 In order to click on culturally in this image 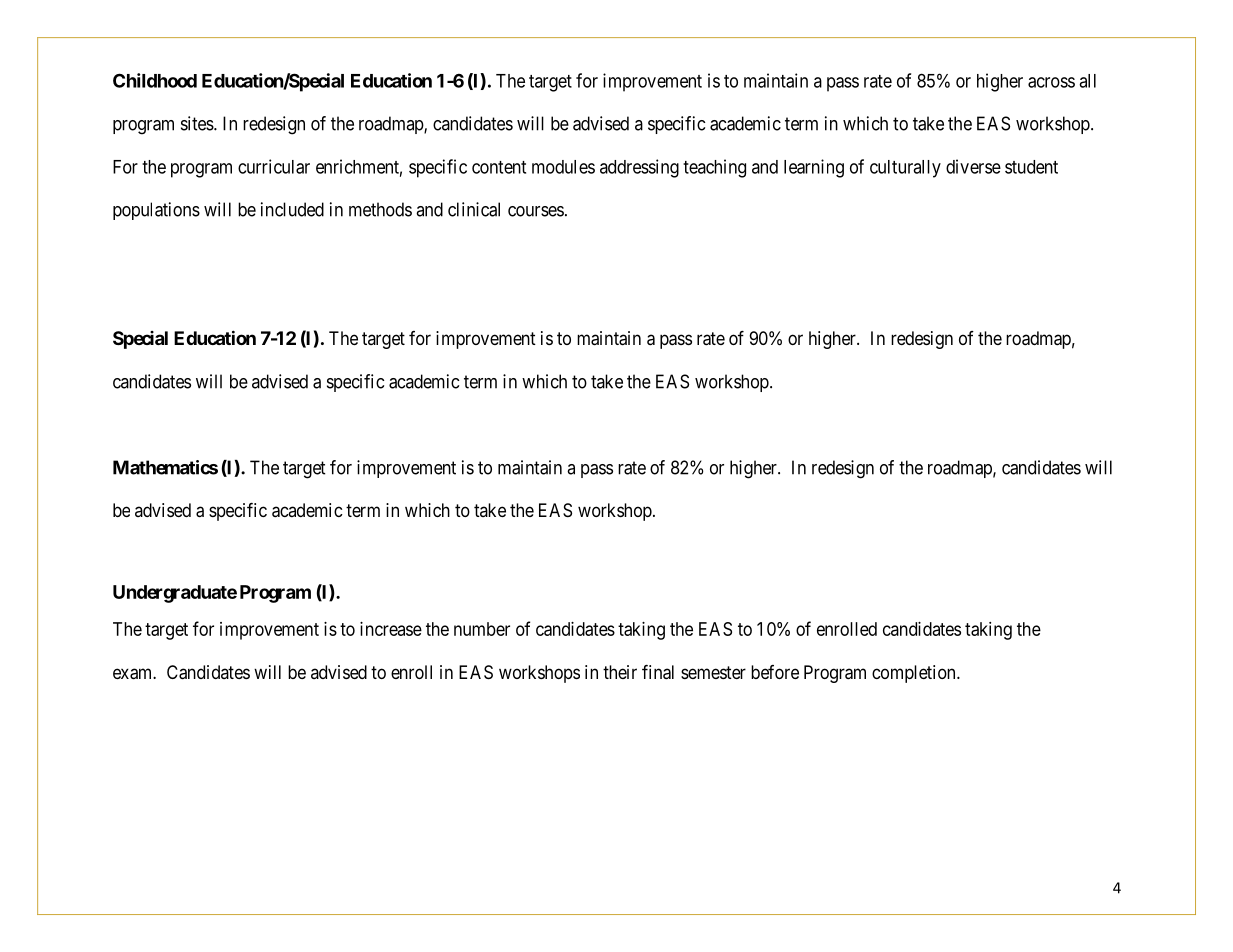, I will do `click(905, 169)`.
